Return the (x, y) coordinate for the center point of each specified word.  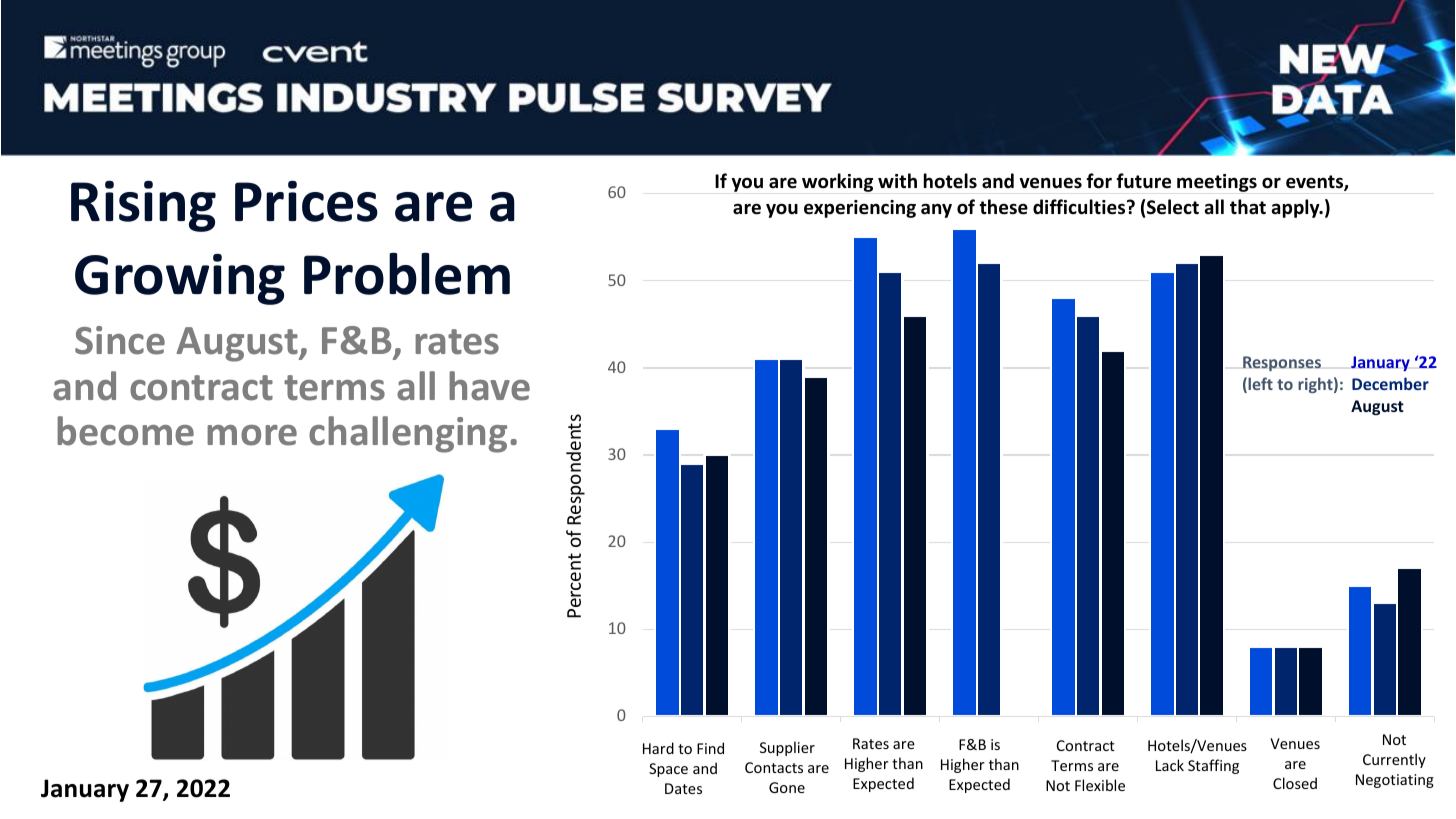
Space (668, 770)
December (1390, 383)
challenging (408, 434)
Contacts (774, 767)
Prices (306, 201)
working (837, 182)
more (252, 435)
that (1248, 206)
